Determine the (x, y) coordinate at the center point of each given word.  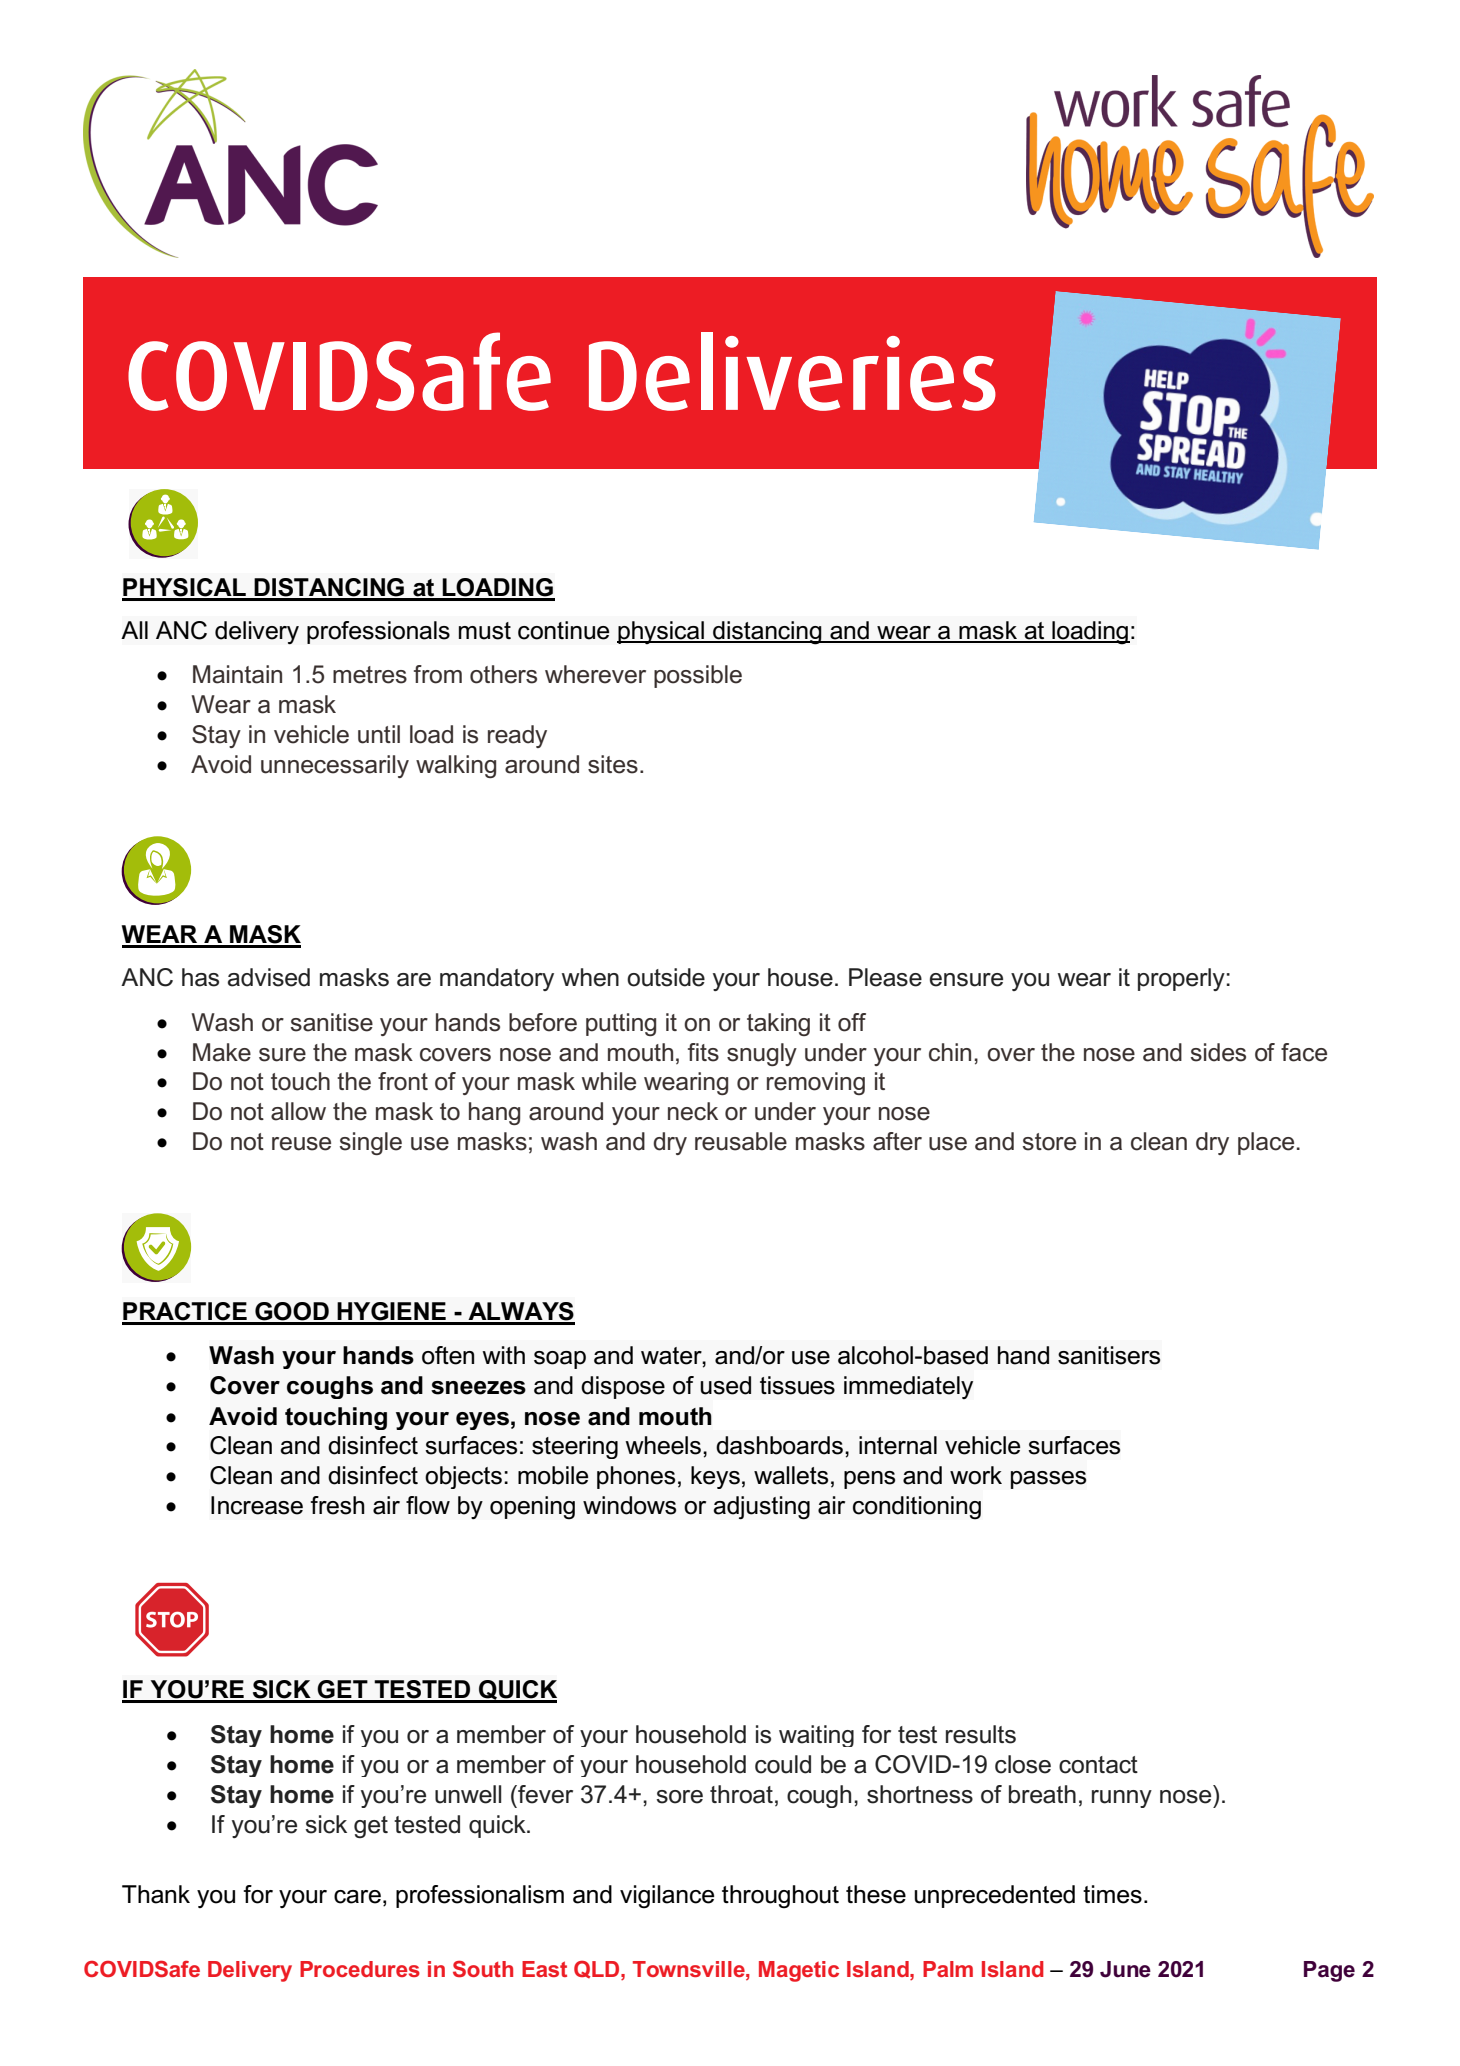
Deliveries (792, 371)
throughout (780, 1897)
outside (666, 977)
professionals (378, 632)
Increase (257, 1505)
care (357, 1897)
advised (269, 977)
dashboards (779, 1445)
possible (698, 676)
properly (1181, 979)
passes (1048, 1480)
